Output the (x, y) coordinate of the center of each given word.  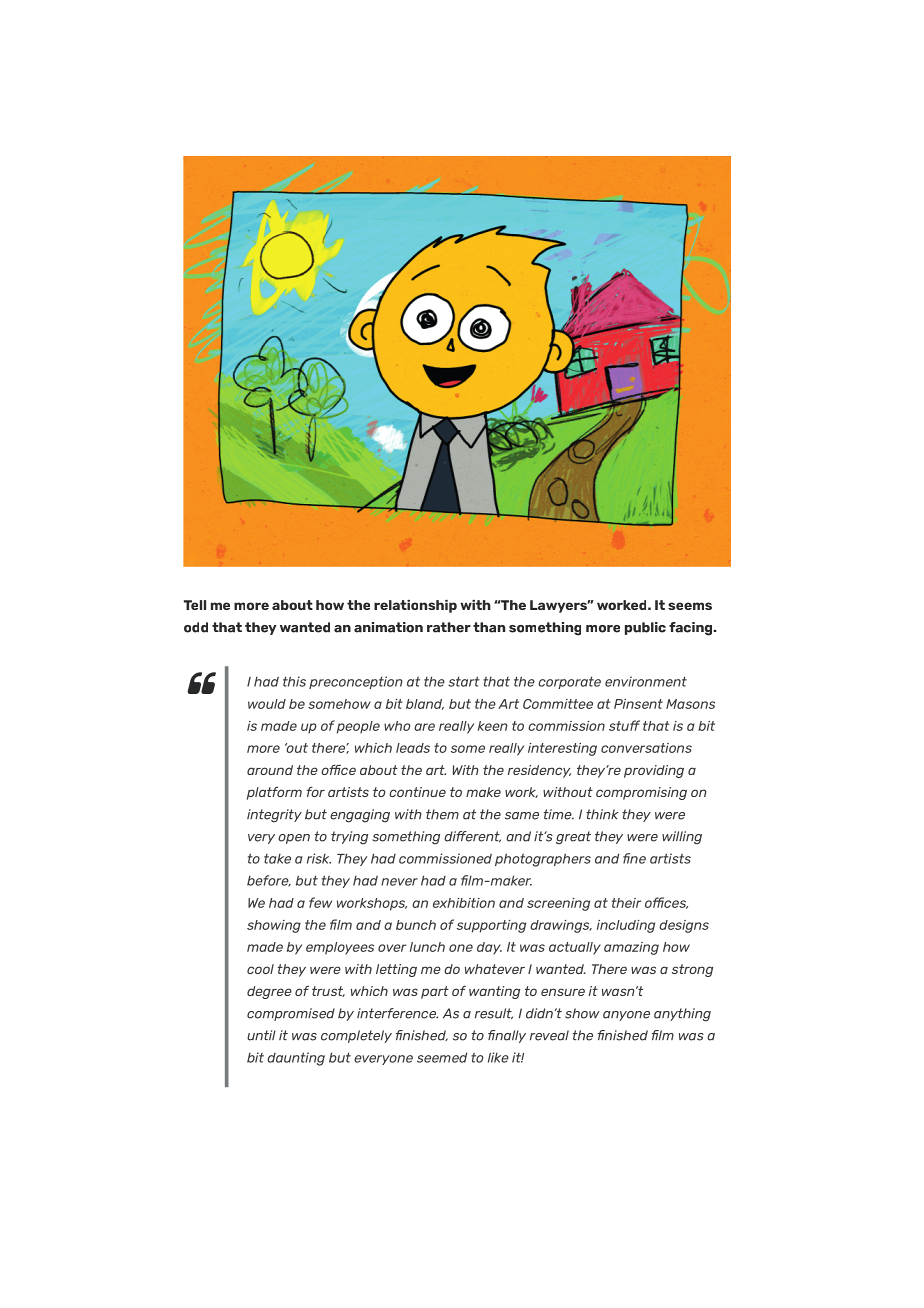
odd (196, 627)
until (261, 1035)
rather (449, 627)
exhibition (464, 903)
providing (654, 771)
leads (413, 748)
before (269, 881)
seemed (442, 1057)
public (645, 628)
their (626, 903)
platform (274, 793)
